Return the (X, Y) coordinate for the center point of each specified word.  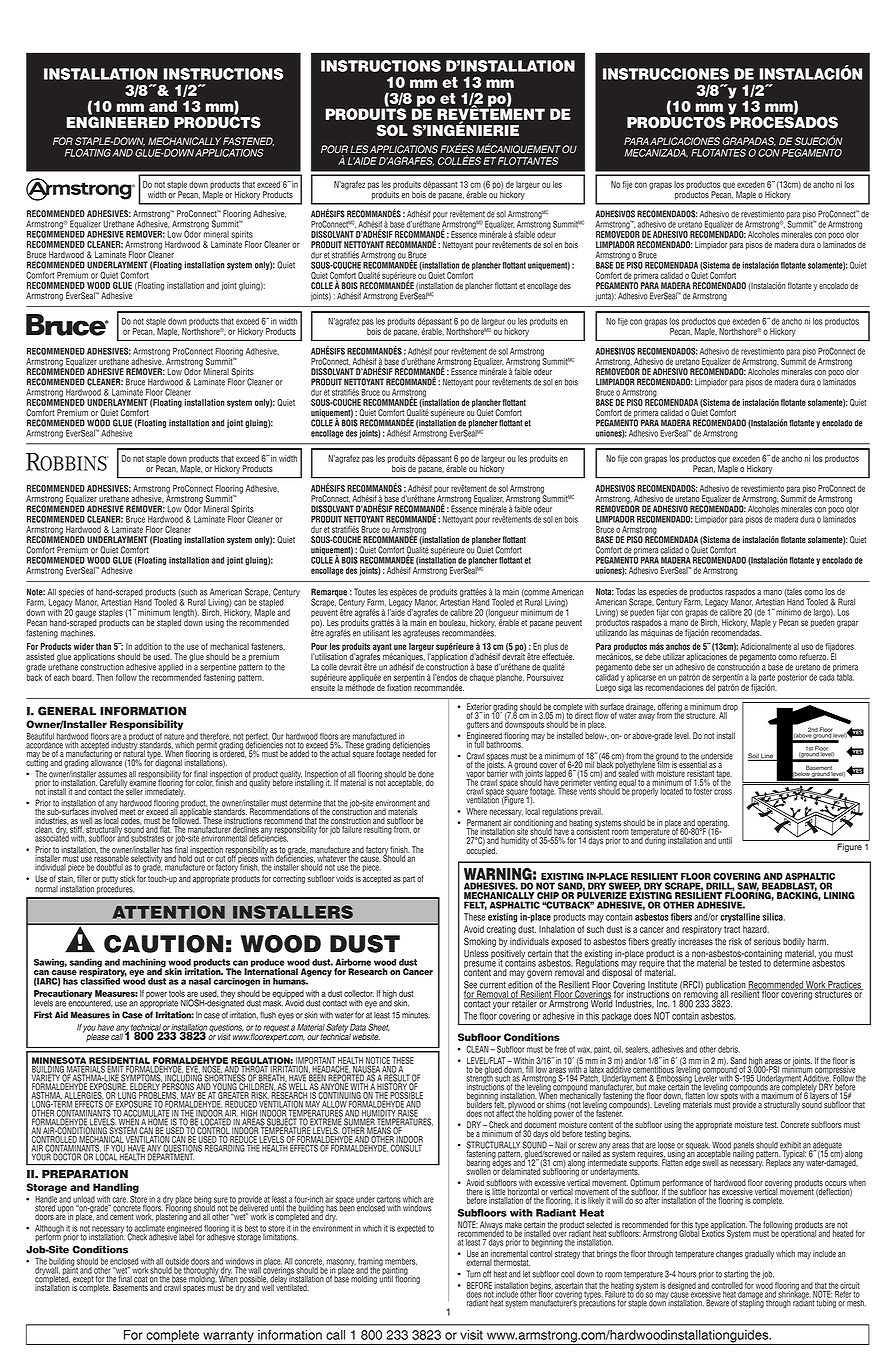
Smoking (480, 942)
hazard (756, 929)
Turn (474, 1274)
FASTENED (248, 141)
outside (177, 1261)
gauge (85, 615)
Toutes (365, 592)
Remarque (329, 593)
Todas (625, 592)
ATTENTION (169, 912)
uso (807, 647)
